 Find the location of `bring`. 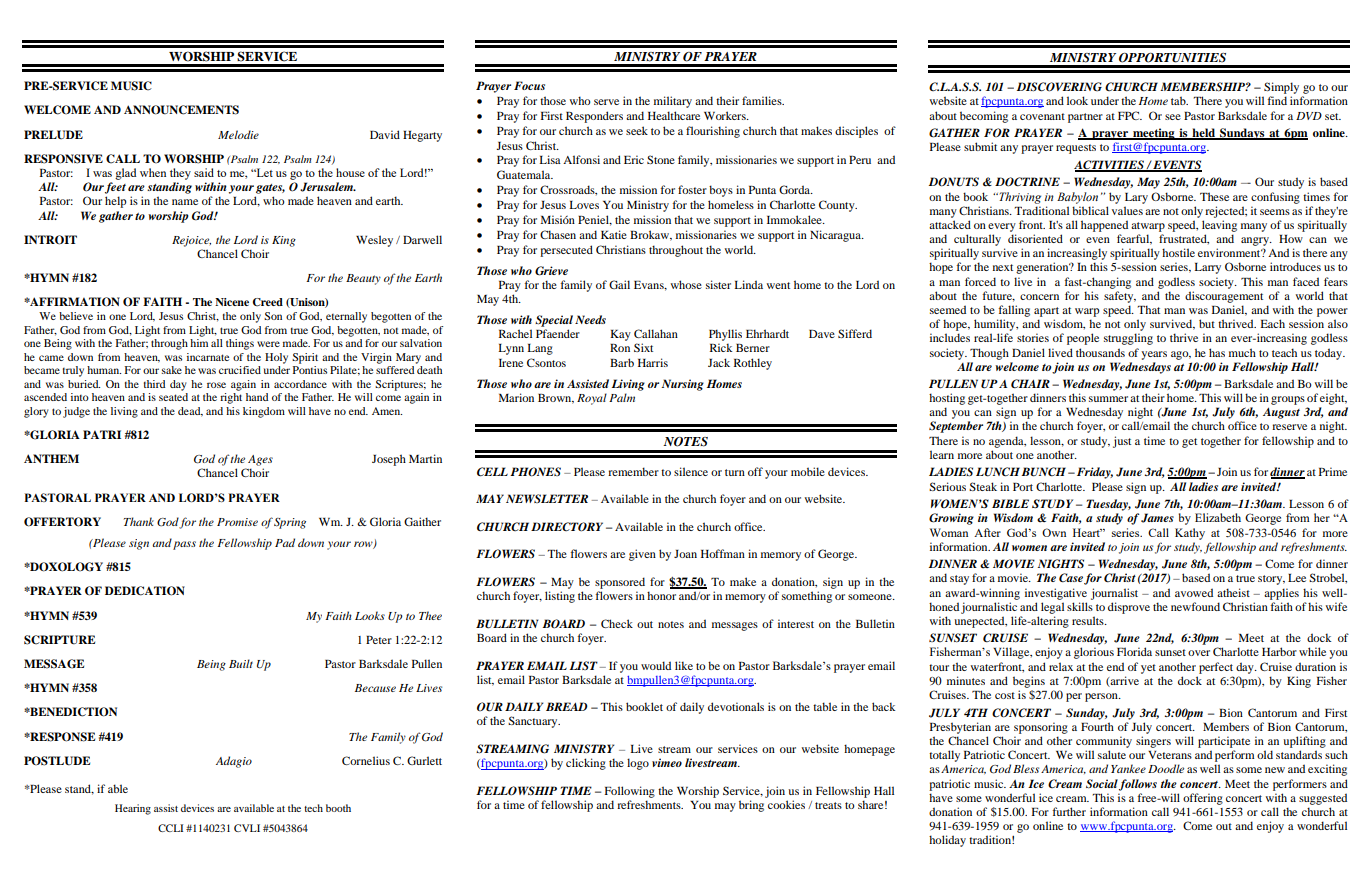

bring is located at coordinates (751, 806).
